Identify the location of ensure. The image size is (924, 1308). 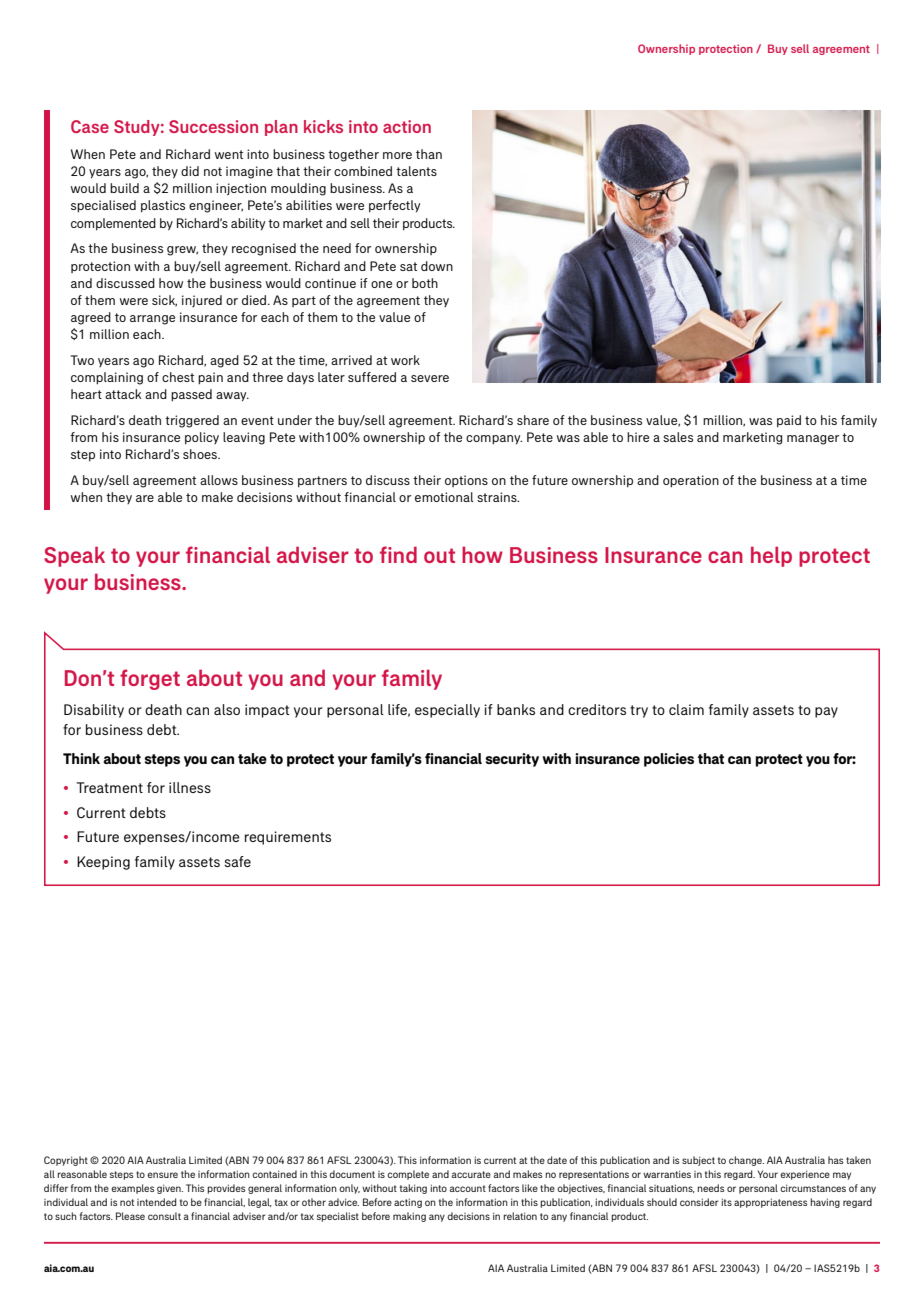
(162, 1175).
